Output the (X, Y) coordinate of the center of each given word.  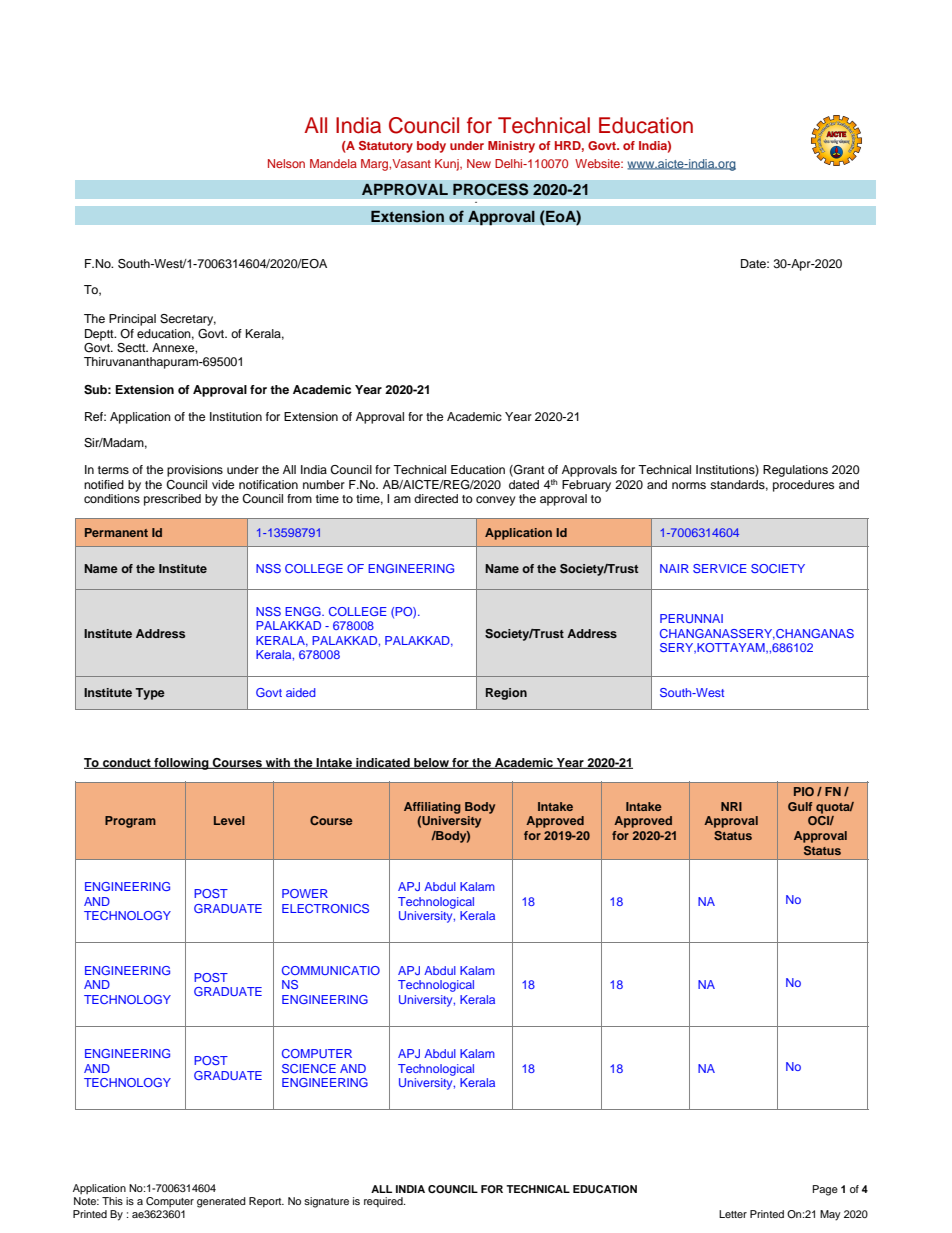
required (384, 1202)
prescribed (172, 500)
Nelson (286, 163)
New (479, 163)
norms (689, 485)
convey (496, 501)
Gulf (800, 806)
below (431, 763)
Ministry (511, 147)
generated (221, 1202)
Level (229, 820)
